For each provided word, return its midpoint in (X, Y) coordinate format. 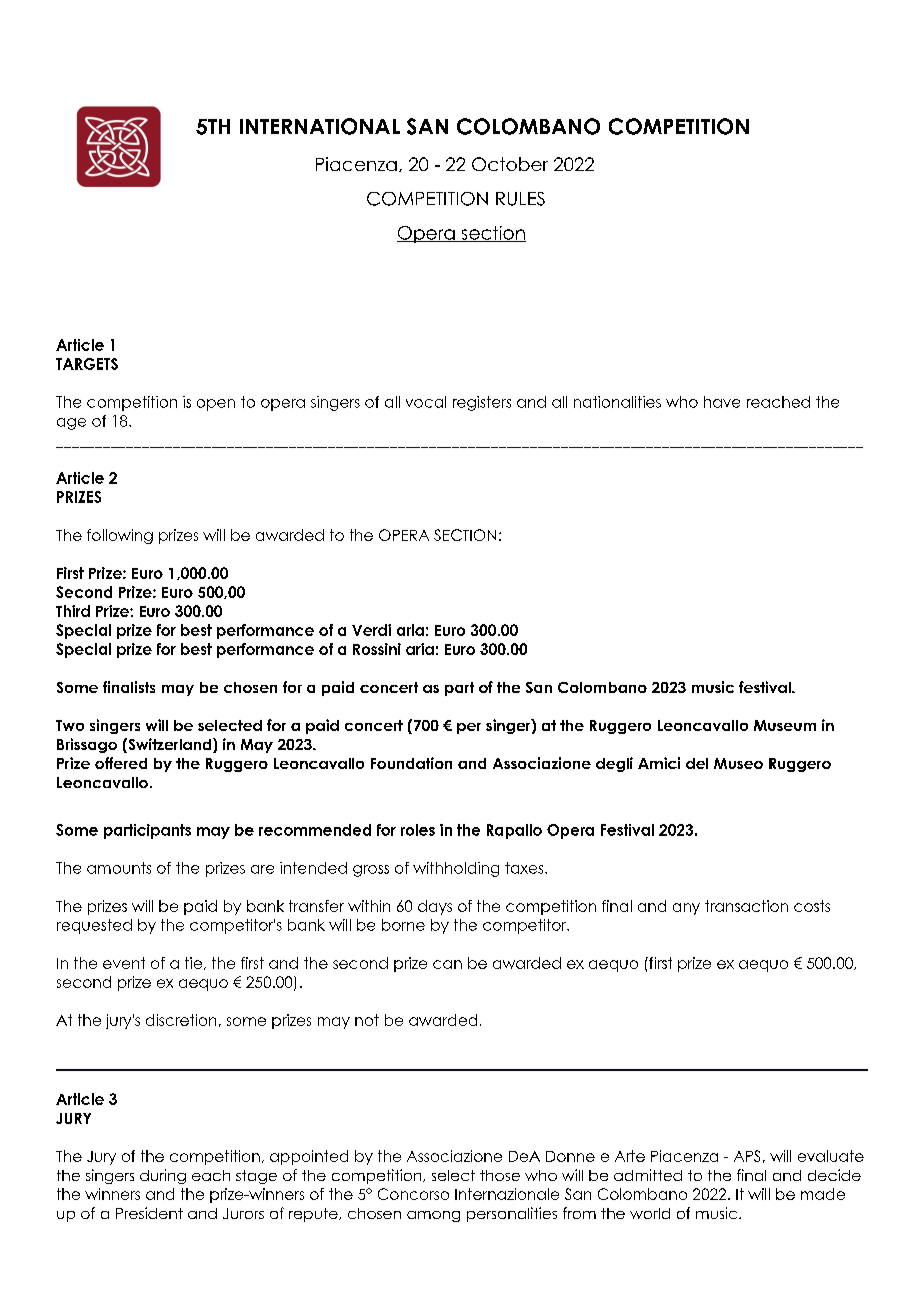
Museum (785, 725)
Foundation (411, 763)
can (447, 964)
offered (121, 763)
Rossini (377, 649)
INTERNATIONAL (320, 126)
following (120, 536)
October (510, 164)
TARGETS (87, 364)
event (124, 963)
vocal (426, 402)
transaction (746, 906)
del (697, 763)
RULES (520, 199)
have (722, 402)
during (163, 1176)
